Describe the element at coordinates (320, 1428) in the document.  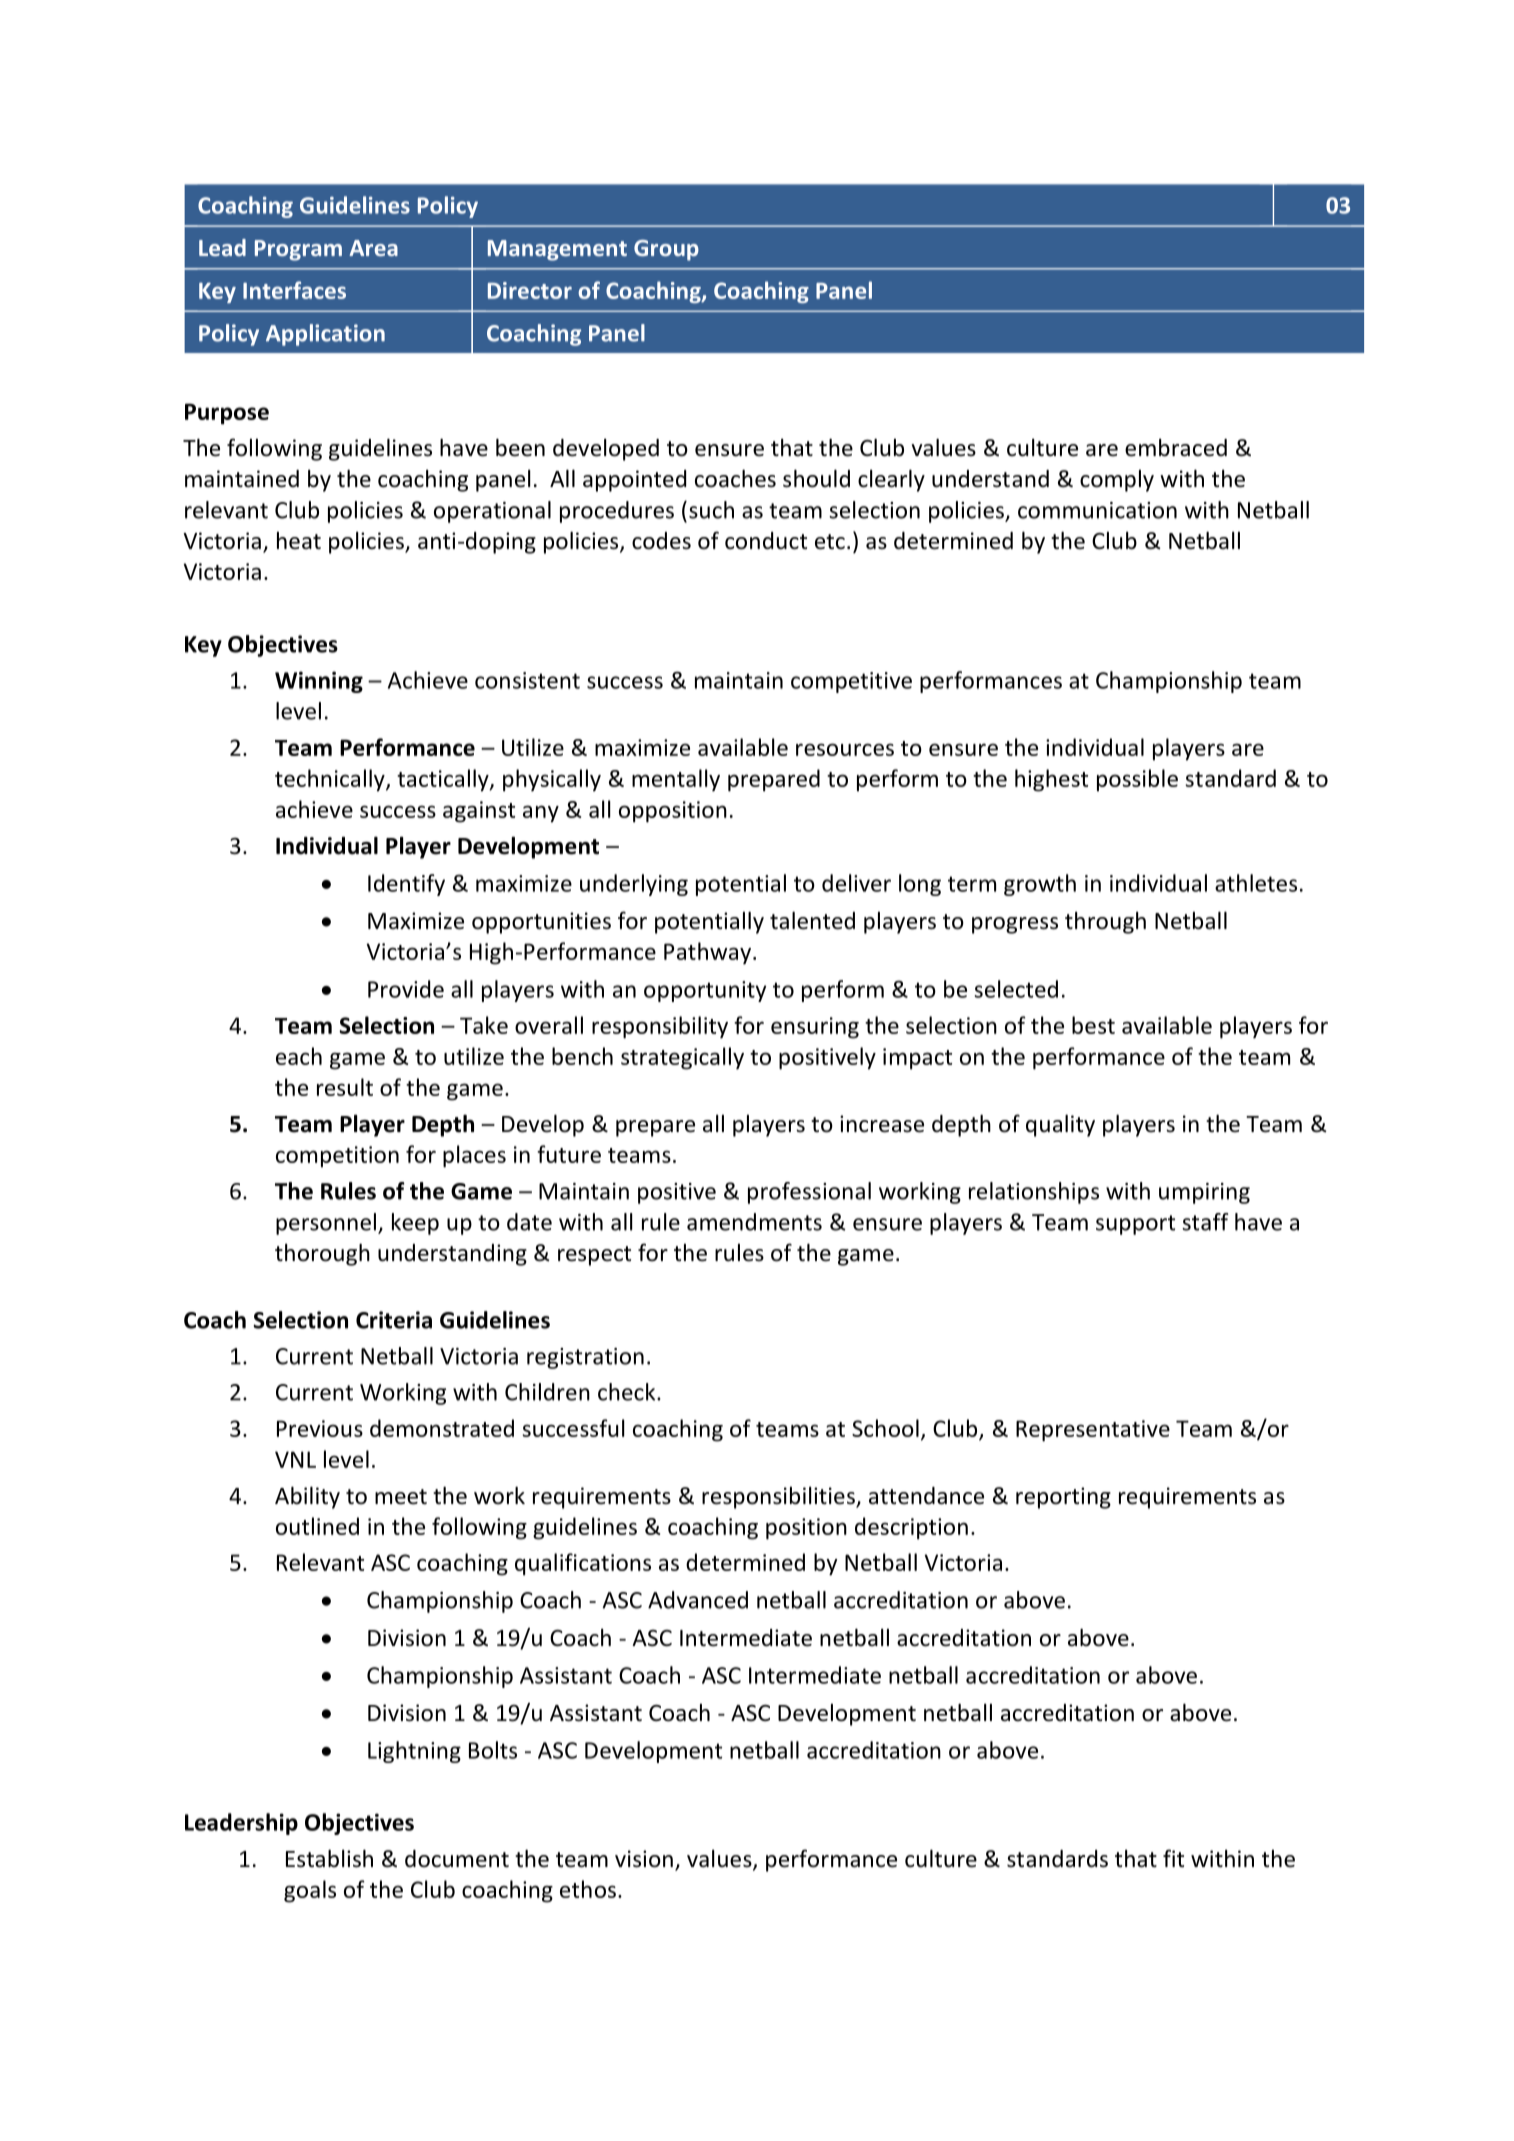
I see `Previous` at that location.
